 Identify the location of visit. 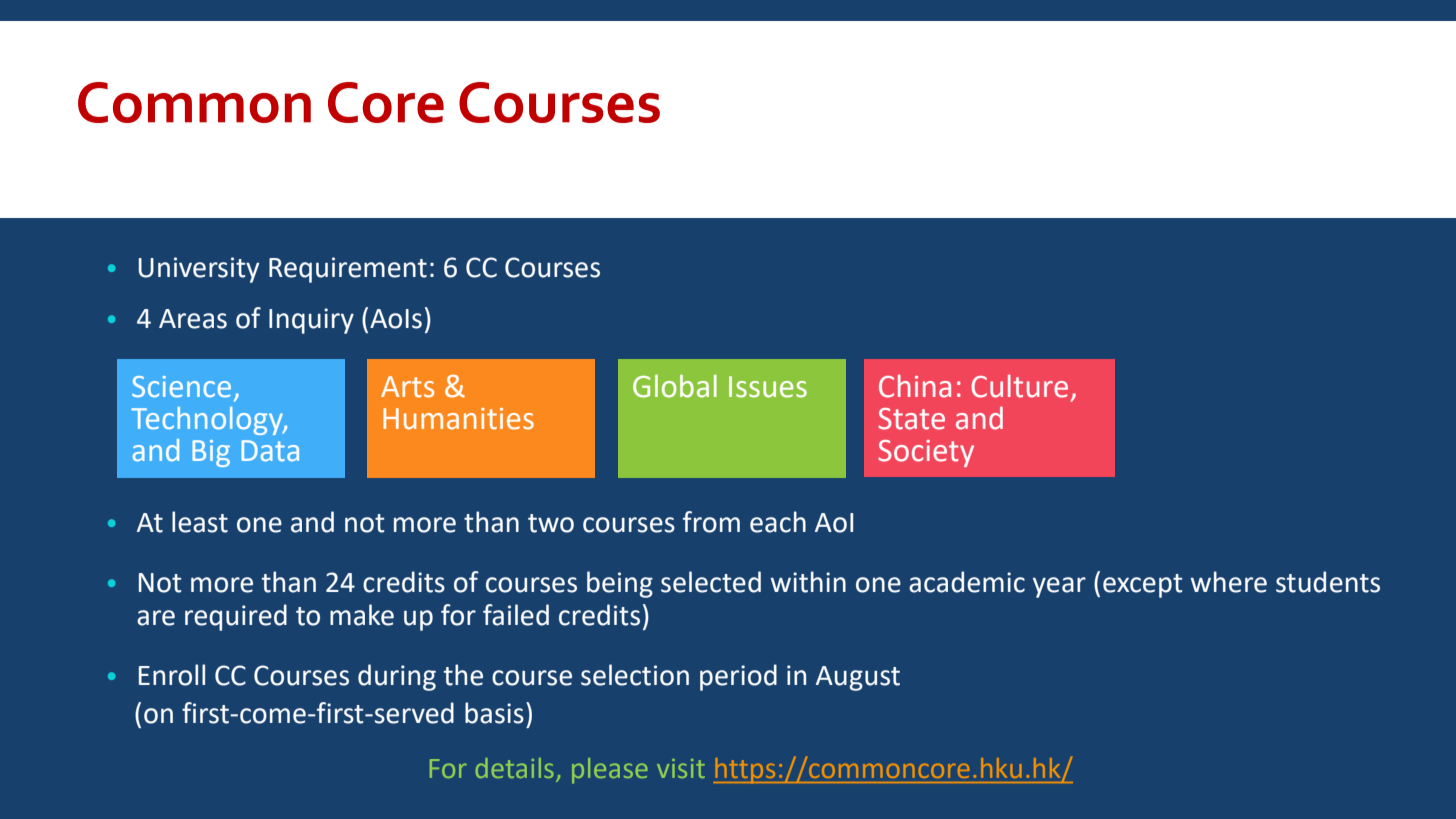
(681, 768).
